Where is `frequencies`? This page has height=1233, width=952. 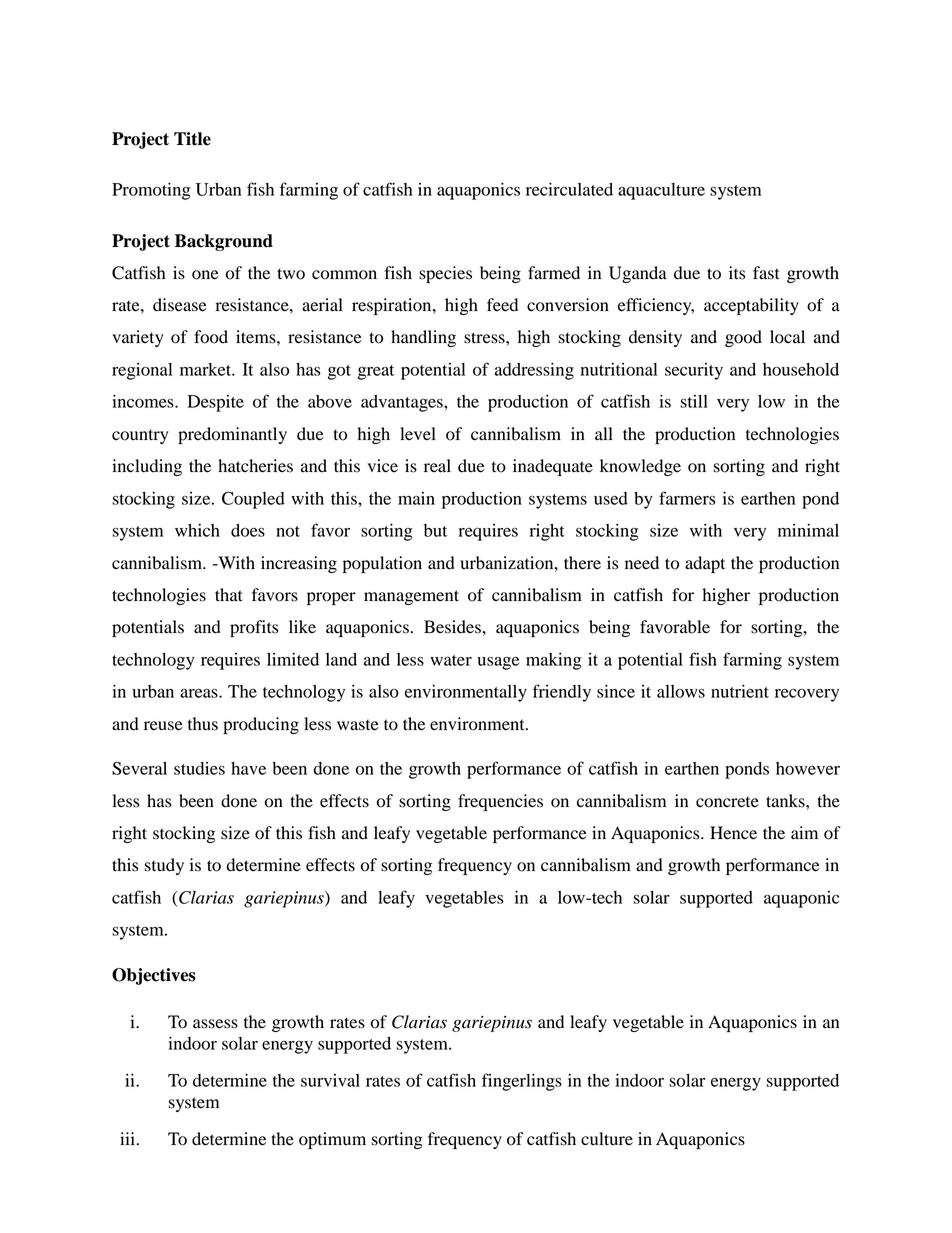
frequencies is located at coordinates (500, 802).
